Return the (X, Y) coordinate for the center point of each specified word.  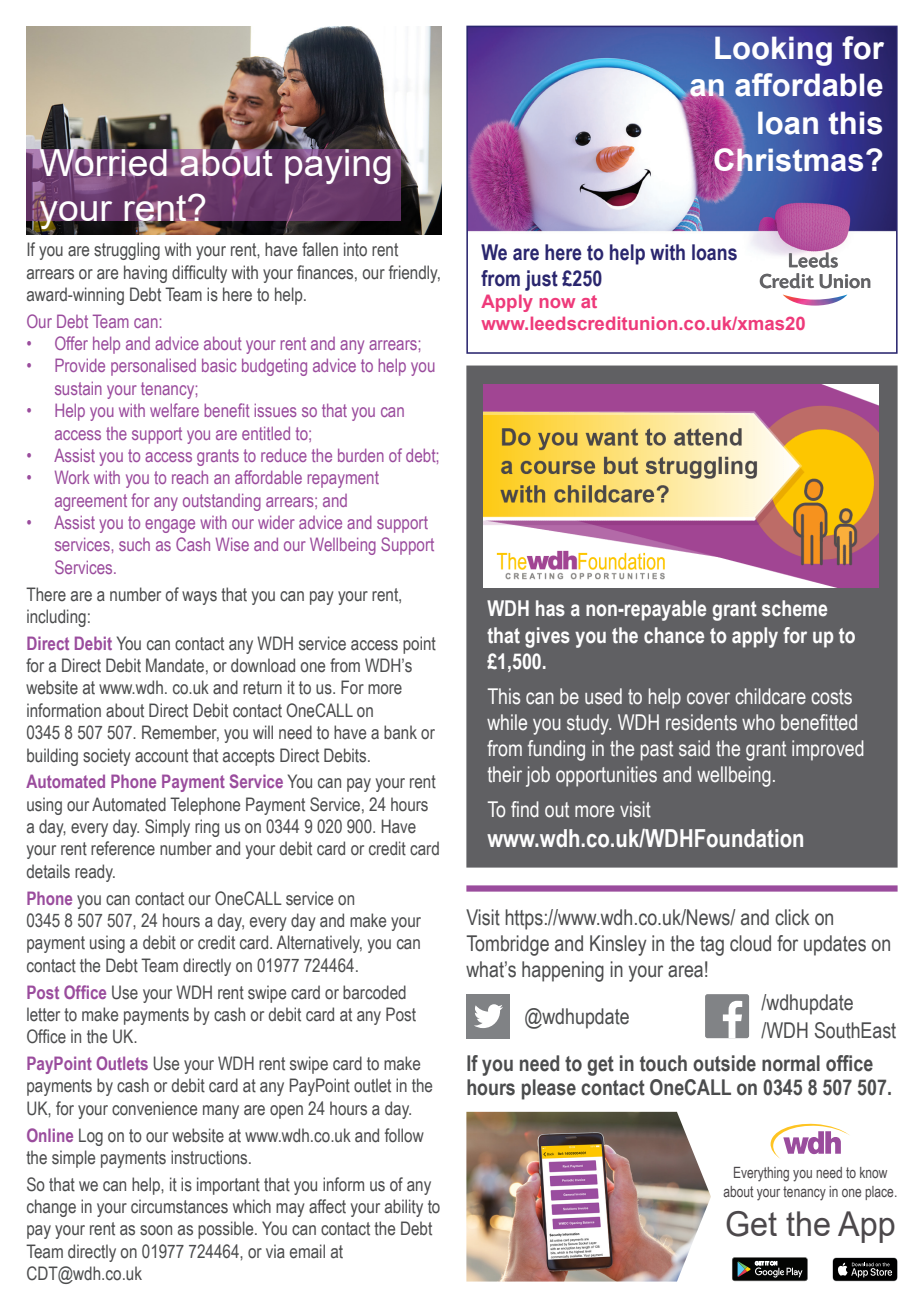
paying (337, 165)
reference (123, 848)
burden (361, 455)
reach (190, 477)
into (355, 249)
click (792, 917)
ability (404, 1208)
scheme (794, 608)
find (525, 809)
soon (156, 1230)
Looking (773, 51)
